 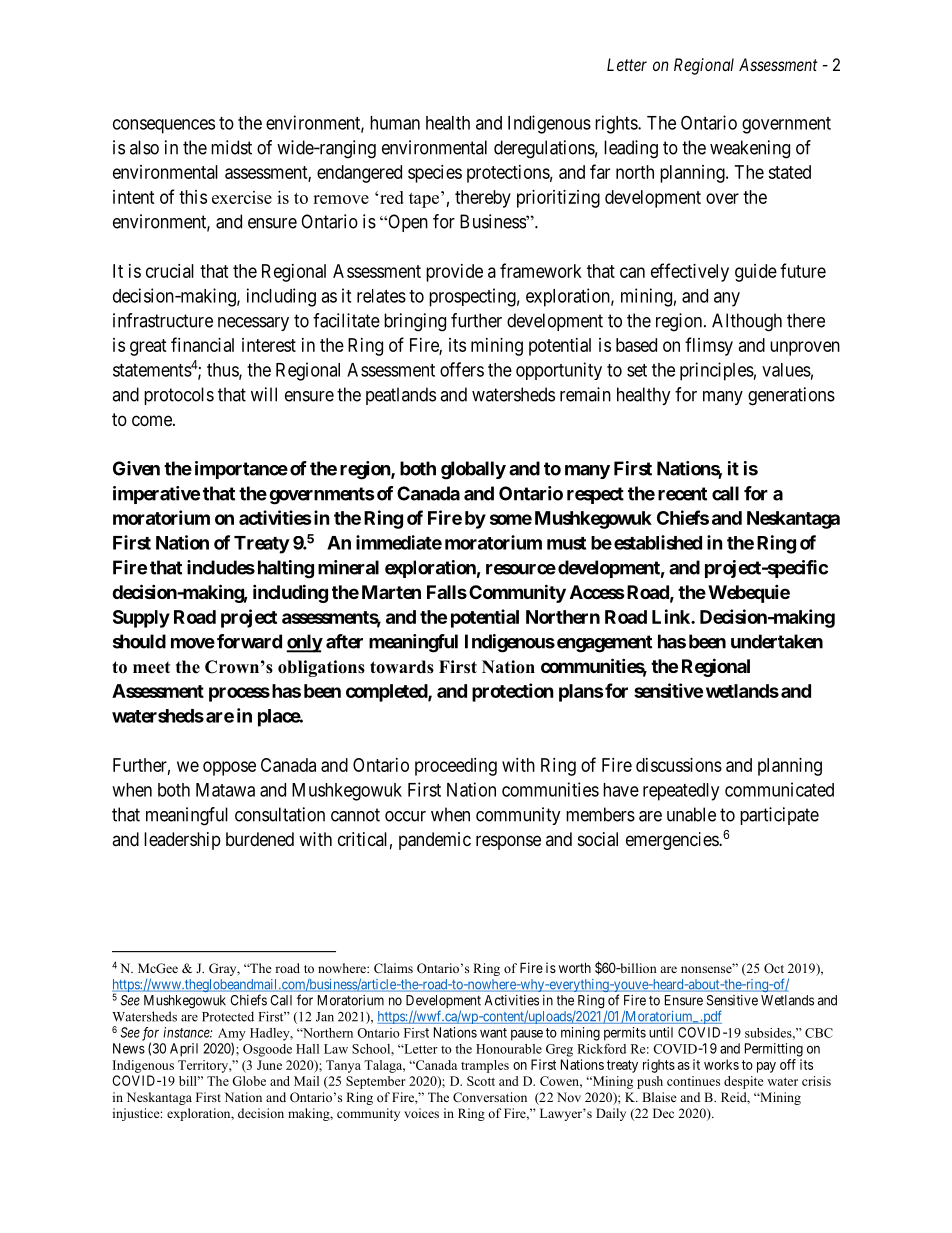 What do you see at coordinates (779, 789) in the screenshot?
I see `communicated` at bounding box center [779, 789].
